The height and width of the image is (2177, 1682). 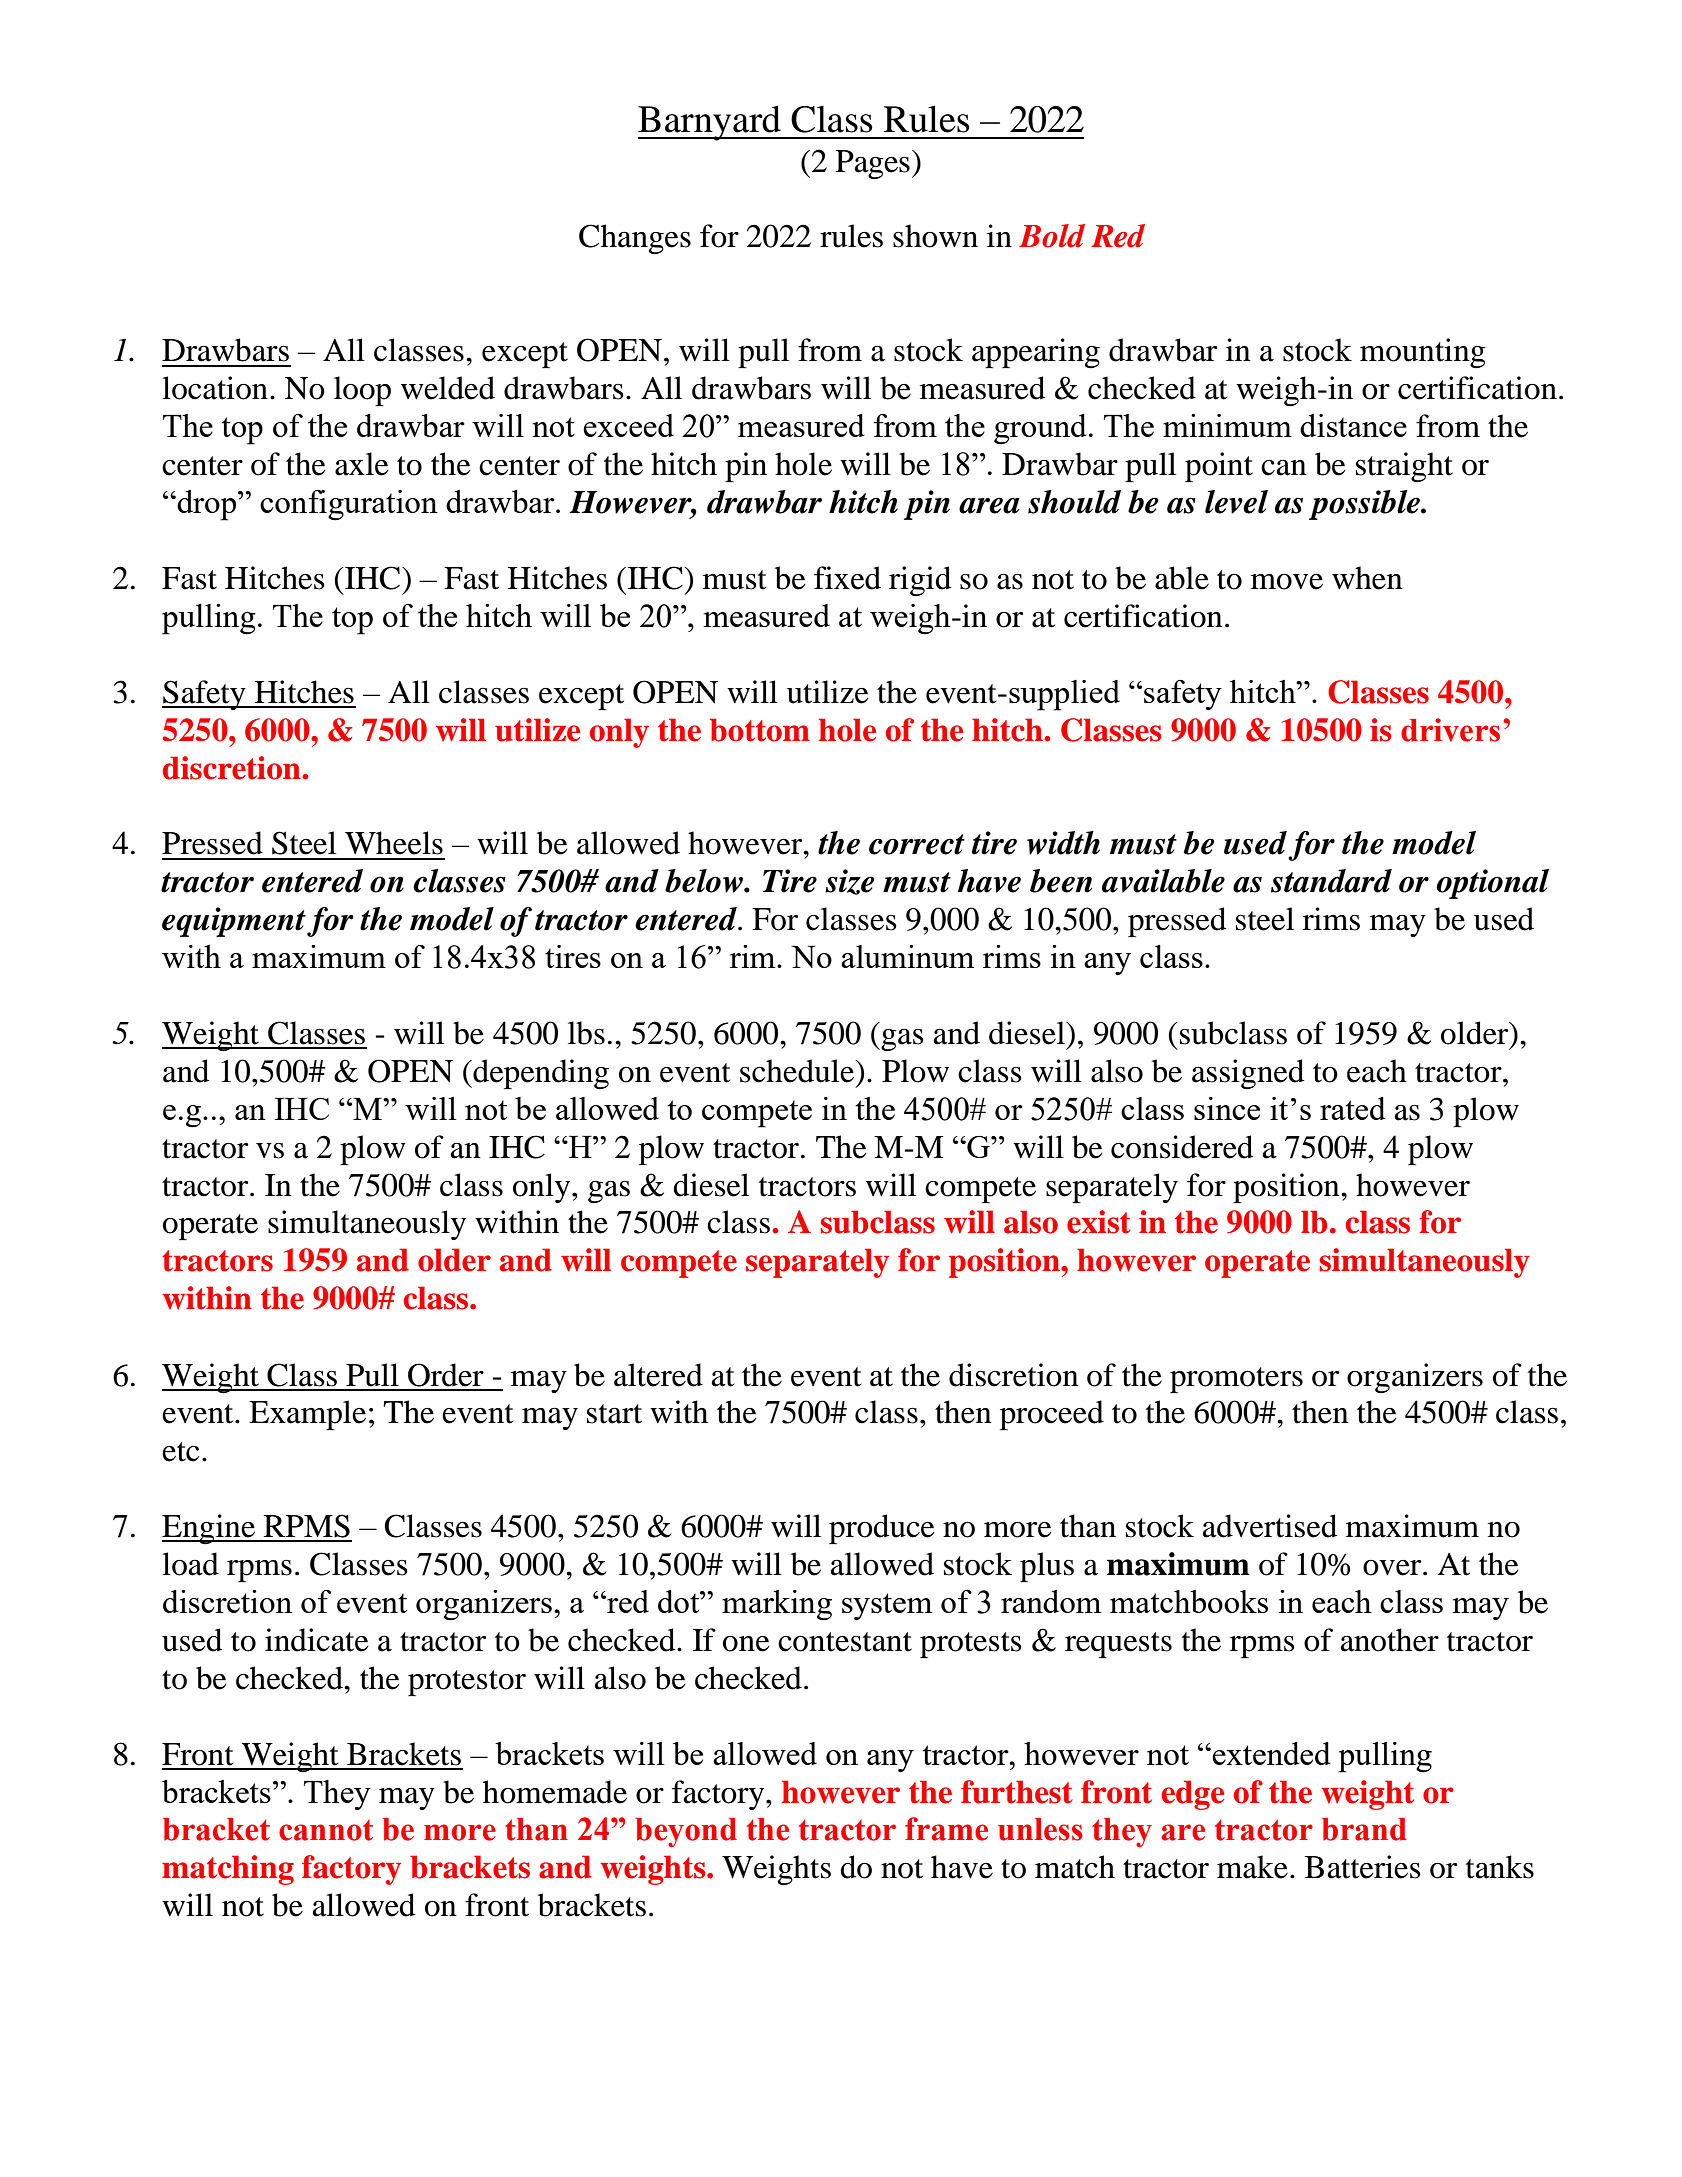 What do you see at coordinates (873, 165) in the image?
I see `Pages` at bounding box center [873, 165].
